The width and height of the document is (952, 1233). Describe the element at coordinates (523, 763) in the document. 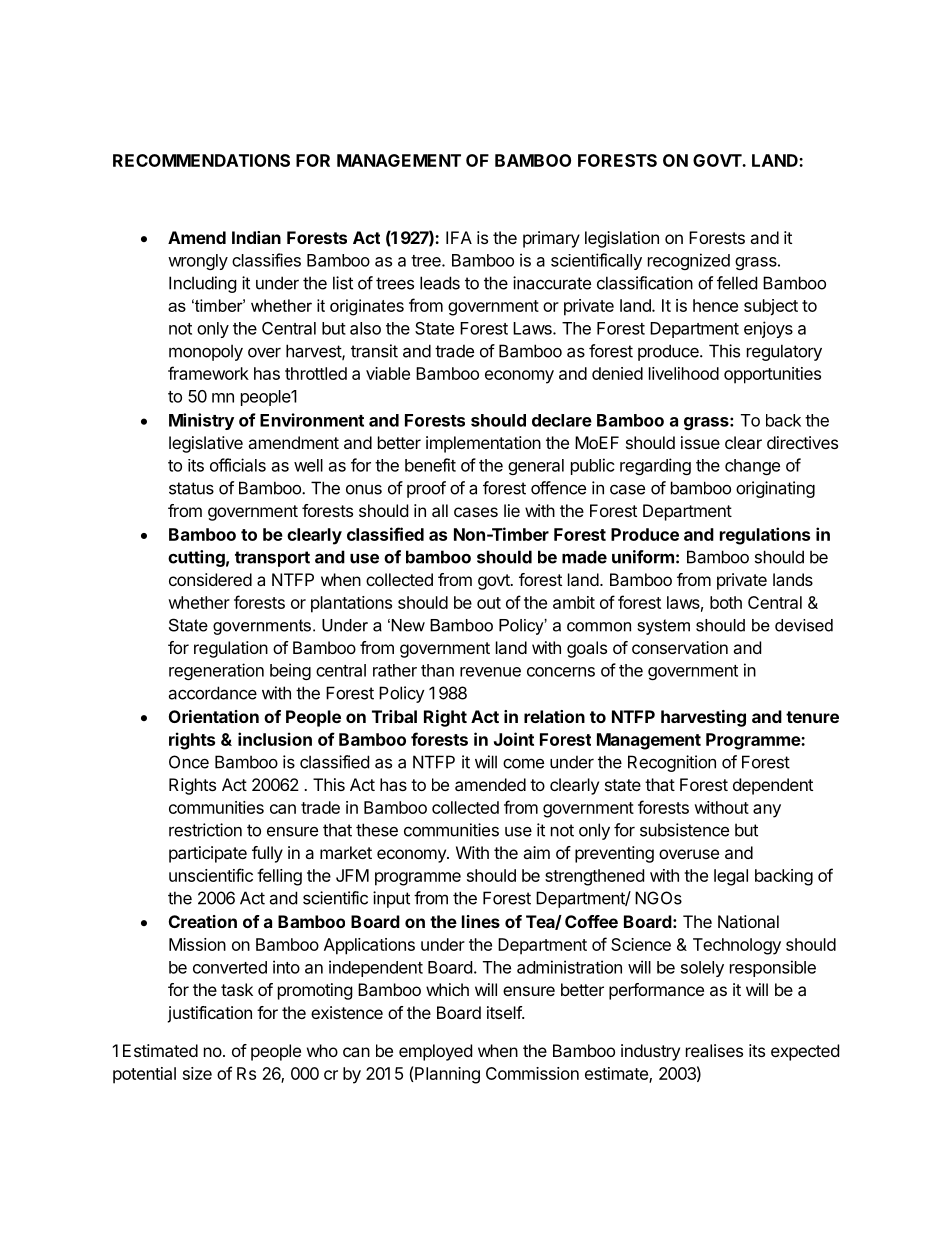

I see `come` at that location.
